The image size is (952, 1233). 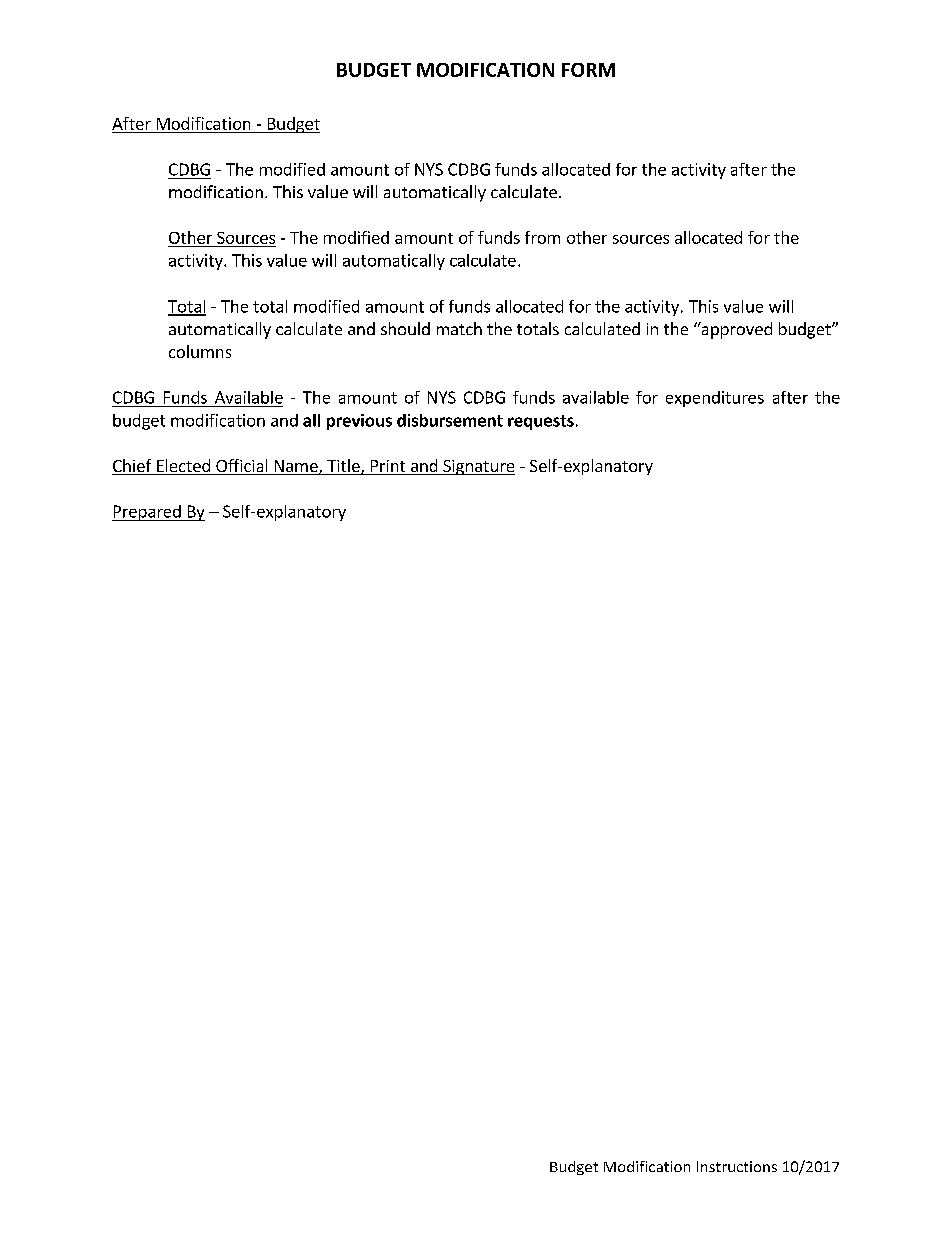 I want to click on Signature, so click(x=478, y=467).
